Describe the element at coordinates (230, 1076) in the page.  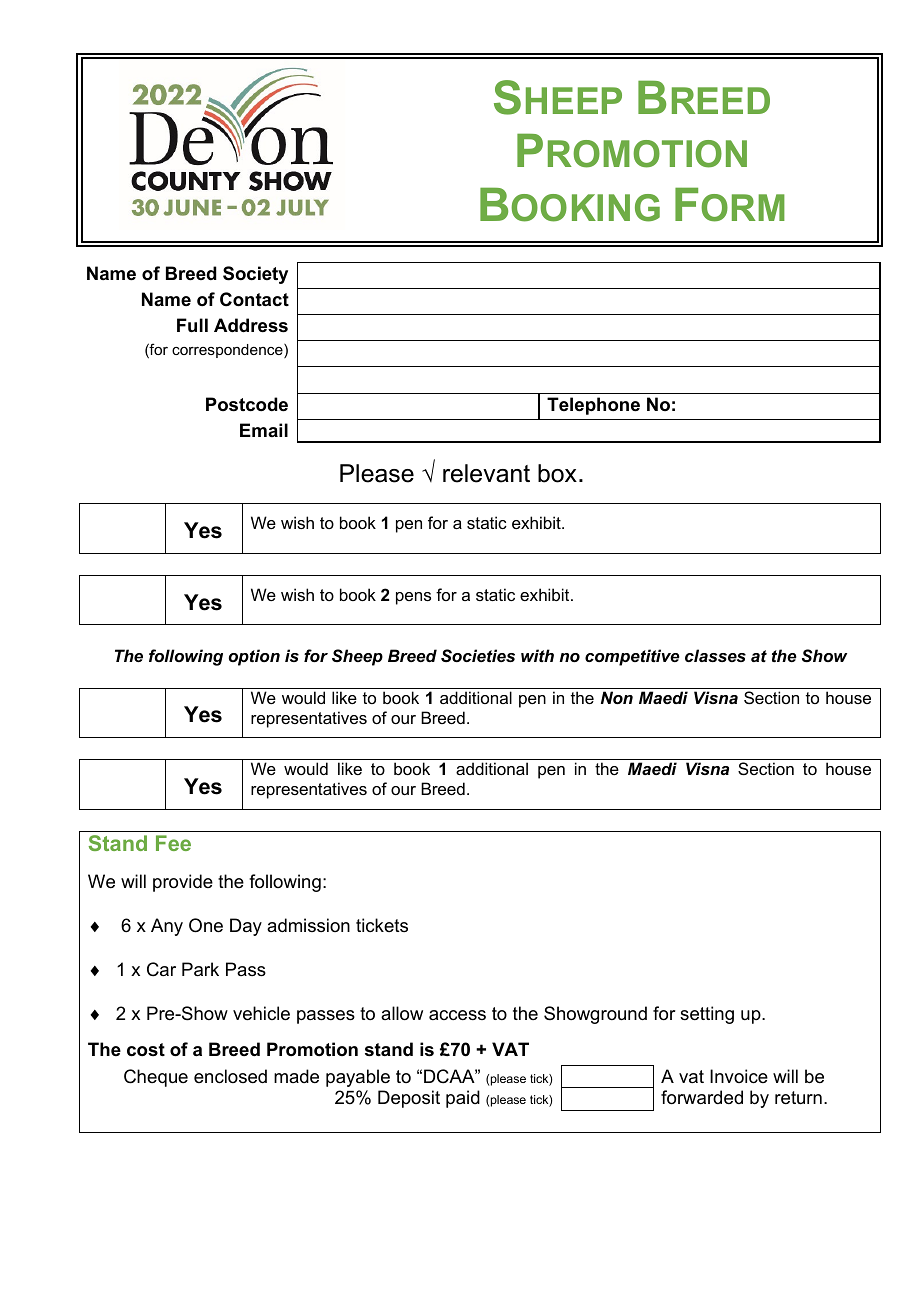
I see `enclosed` at that location.
